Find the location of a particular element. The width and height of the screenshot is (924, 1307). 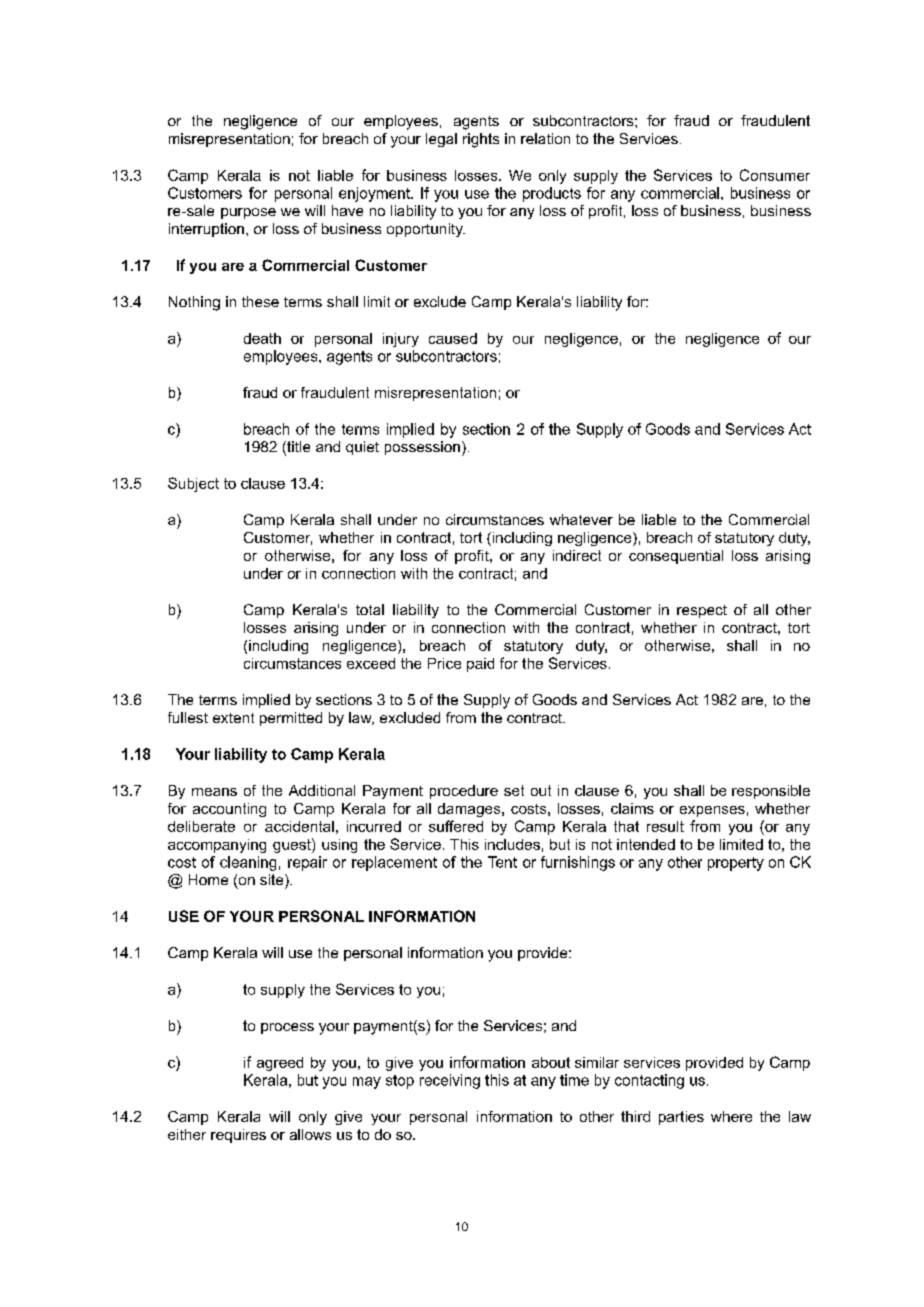

purpose is located at coordinates (248, 213).
